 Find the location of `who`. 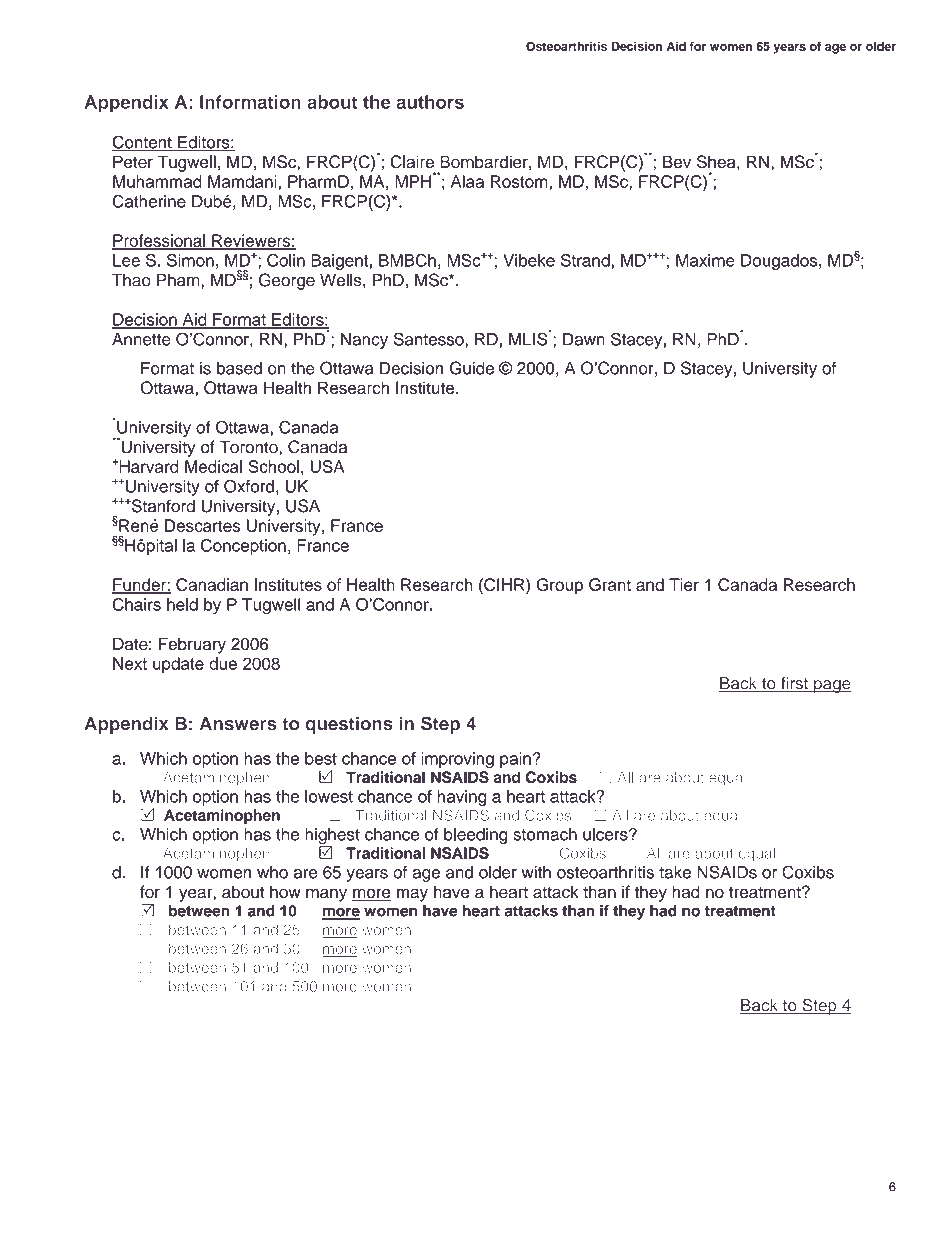

who is located at coordinates (272, 872).
